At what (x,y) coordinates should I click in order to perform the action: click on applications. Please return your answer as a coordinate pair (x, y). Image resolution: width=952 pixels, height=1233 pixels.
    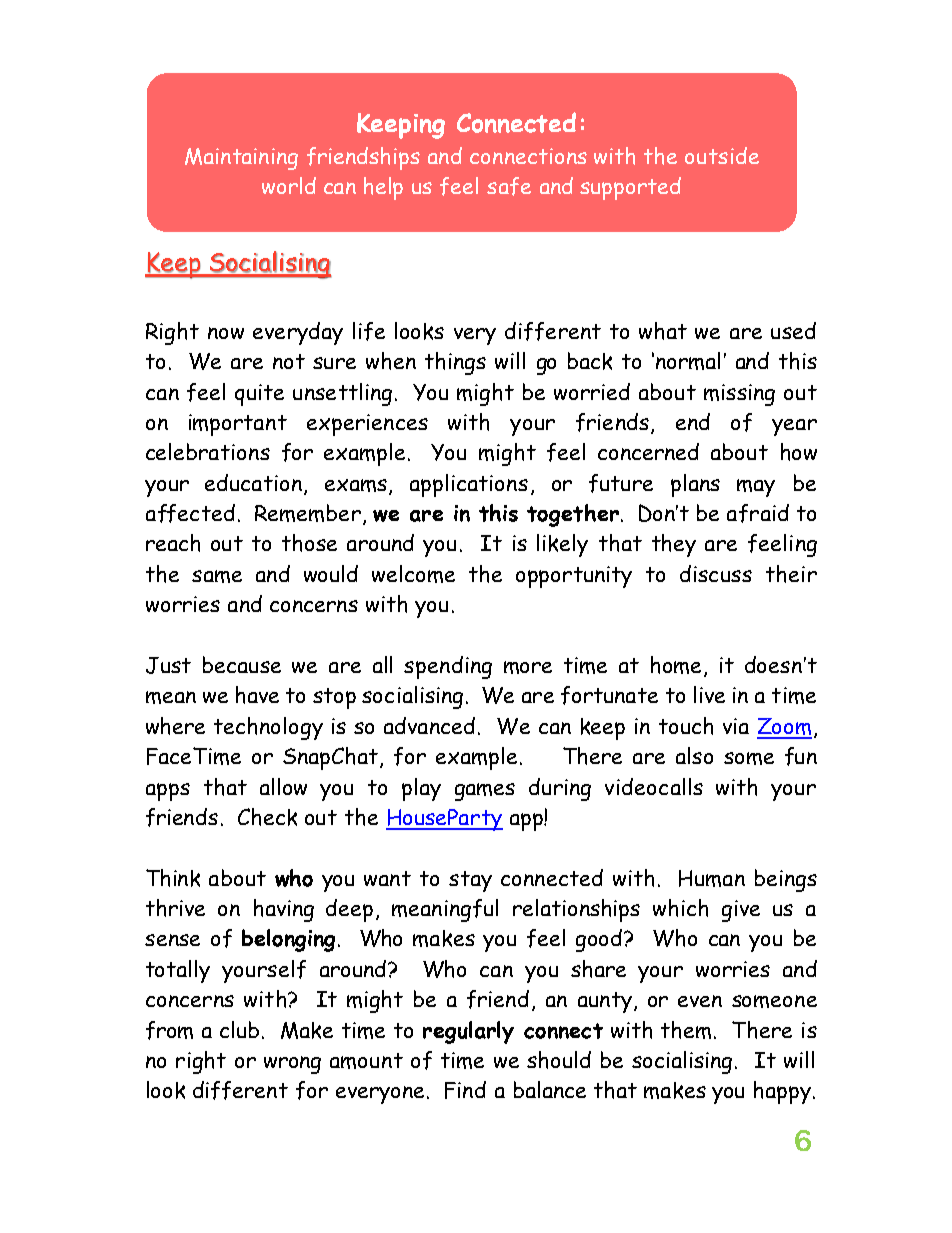
    Looking at the image, I should click on (469, 485).
